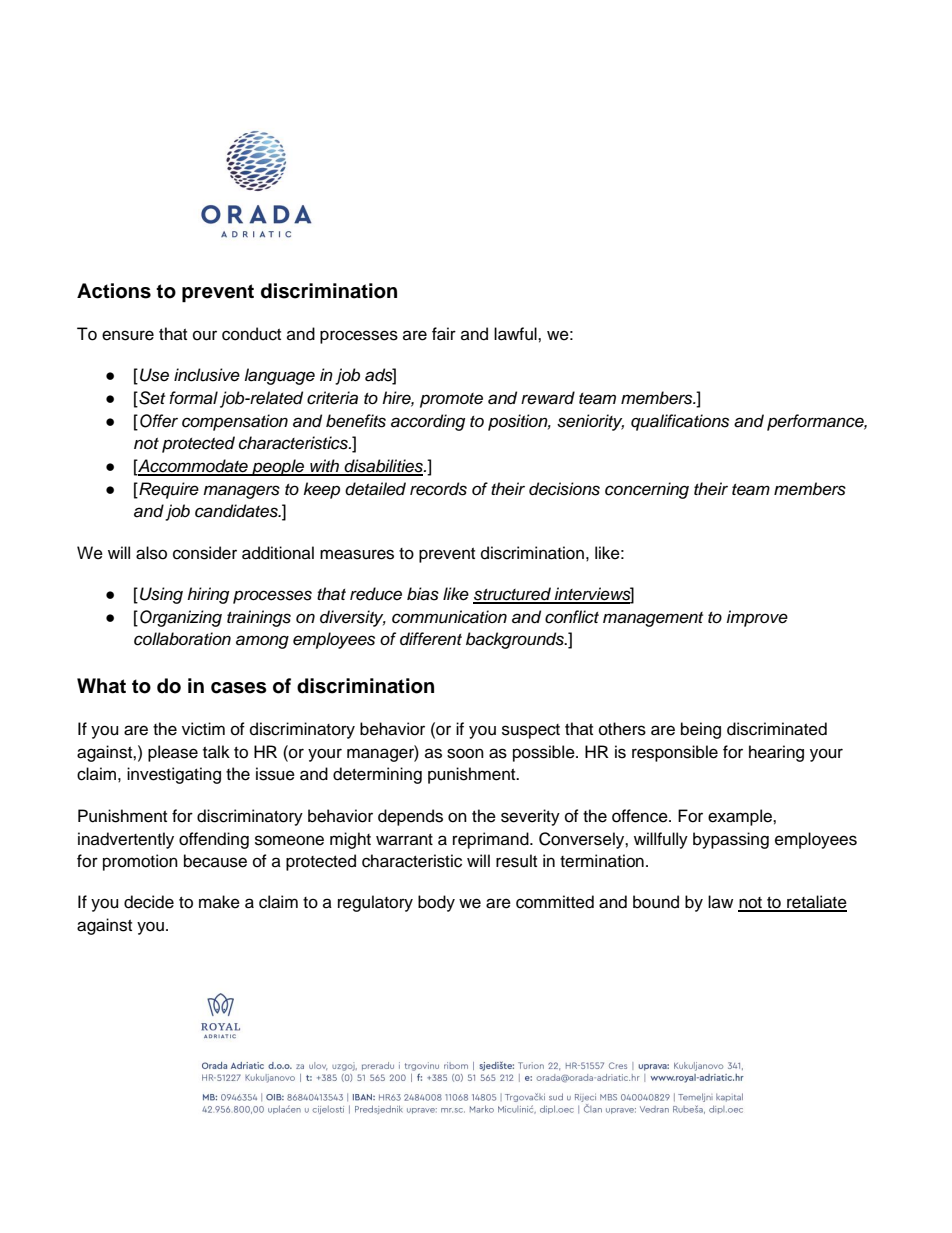 Image resolution: width=952 pixels, height=1233 pixels. I want to click on fair, so click(444, 334).
